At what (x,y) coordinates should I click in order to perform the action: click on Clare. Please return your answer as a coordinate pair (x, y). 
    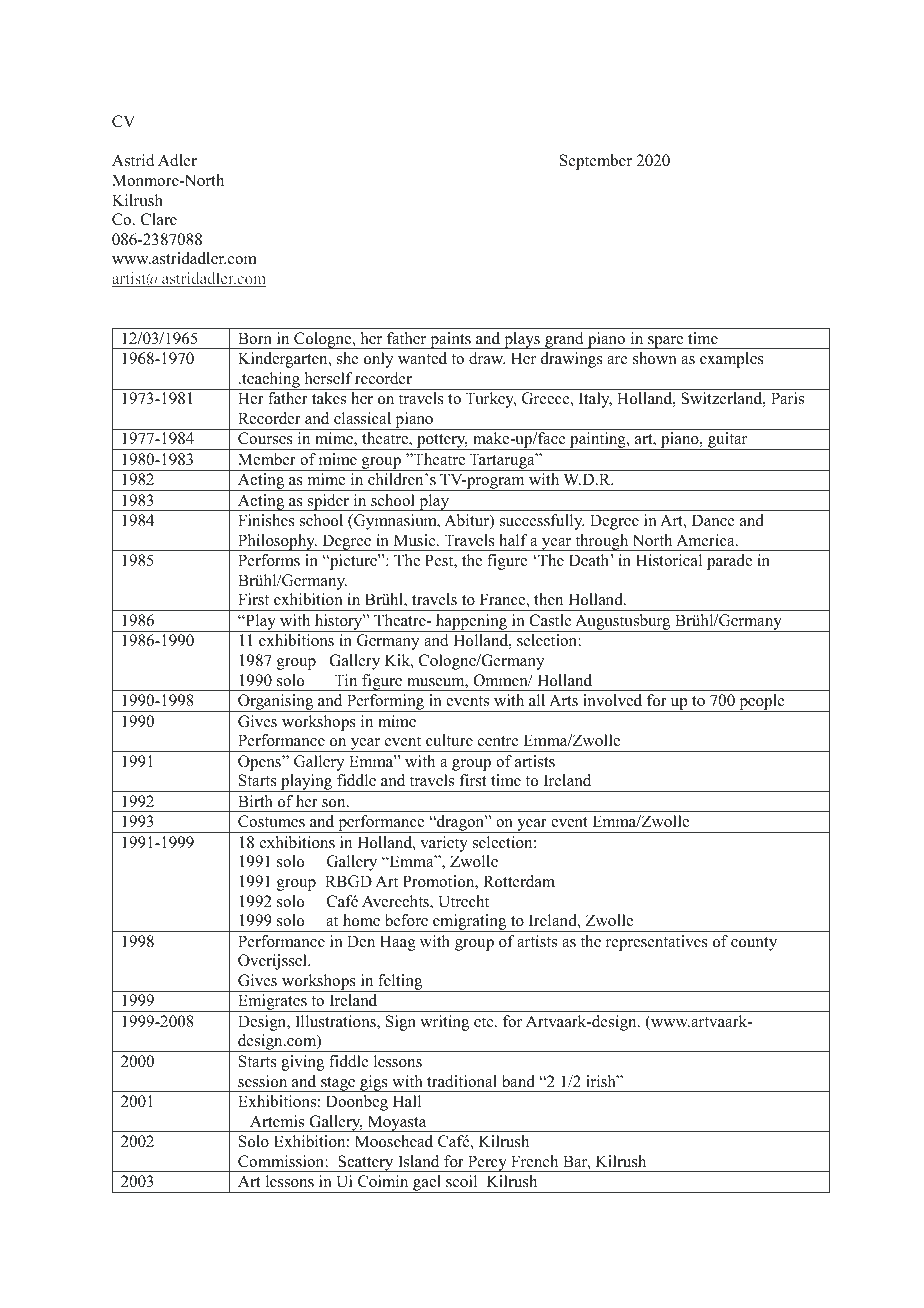
    Looking at the image, I should click on (159, 219).
